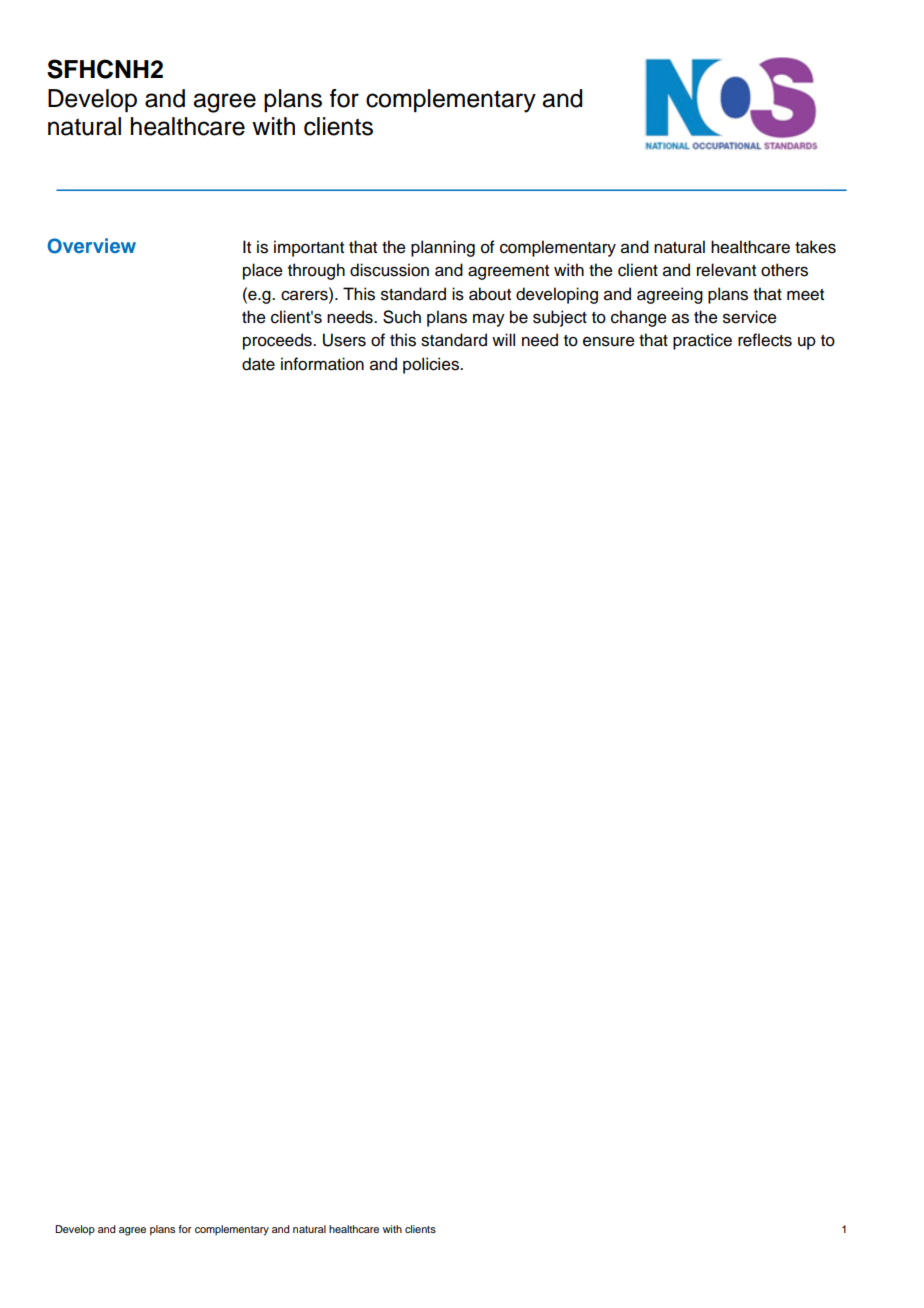 This document has width=924, height=1308. What do you see at coordinates (258, 364) in the document?
I see `date` at bounding box center [258, 364].
